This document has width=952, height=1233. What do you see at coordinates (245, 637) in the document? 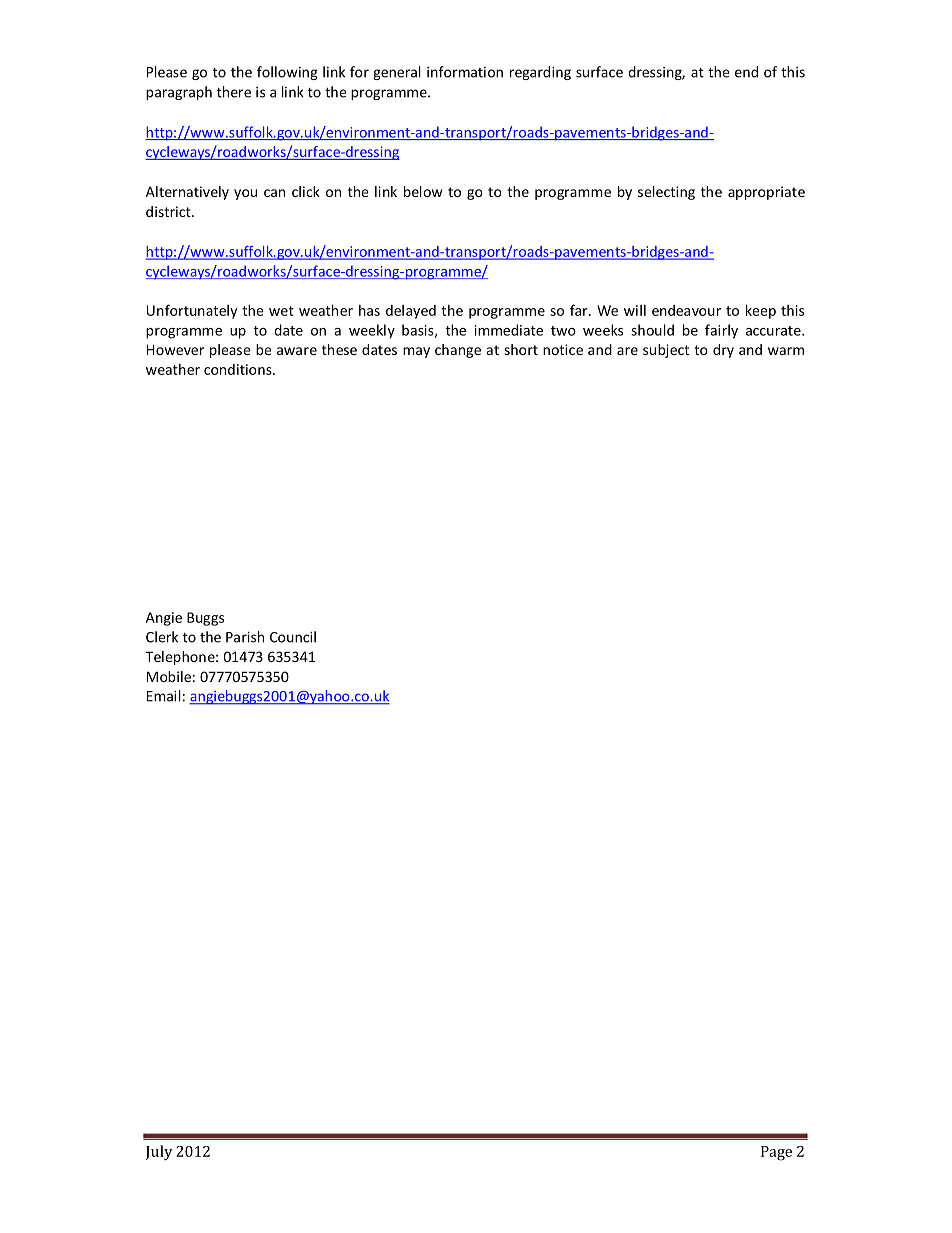
I see `Parish` at bounding box center [245, 637].
